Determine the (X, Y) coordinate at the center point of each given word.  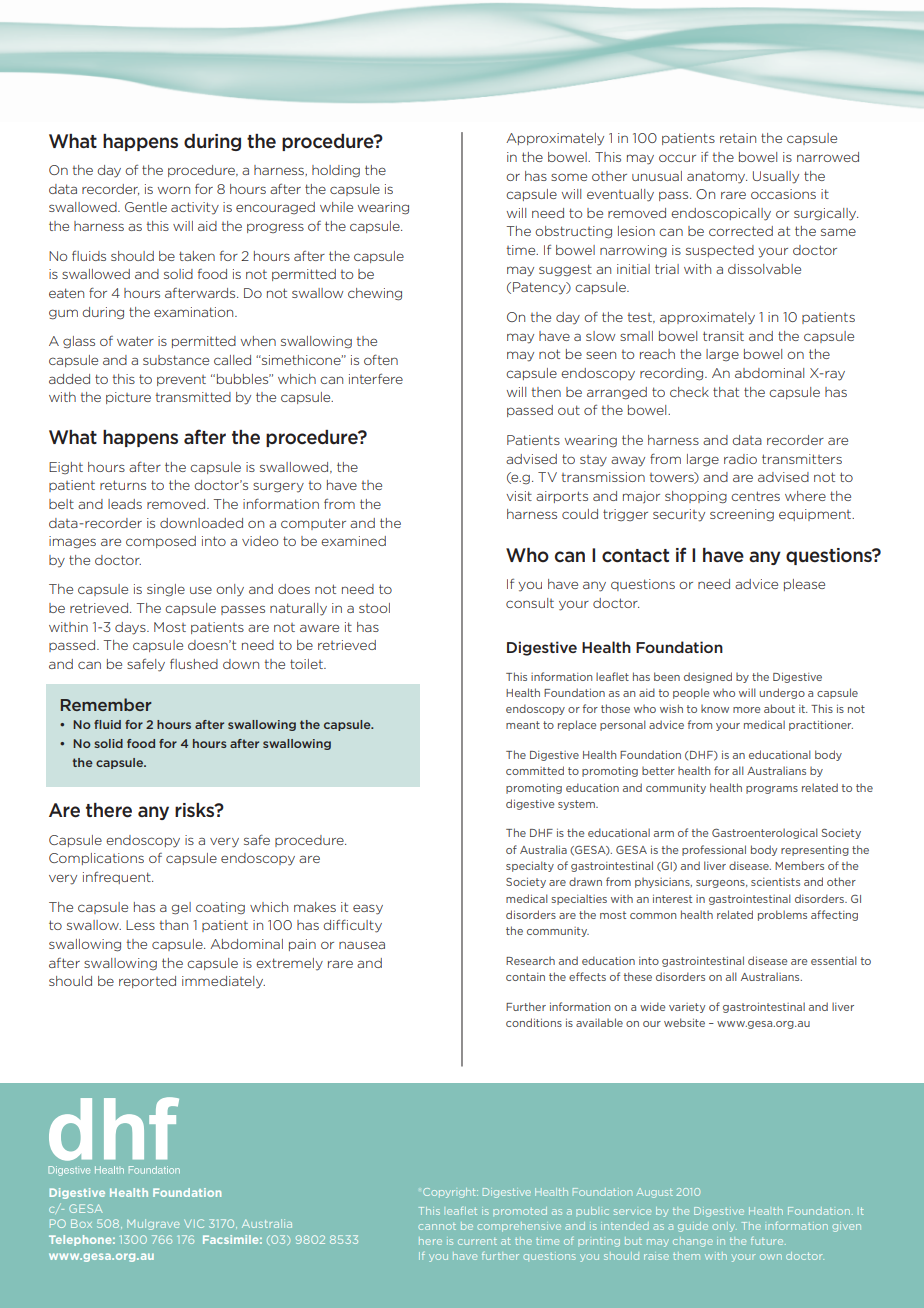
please (804, 585)
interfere (376, 378)
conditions (534, 1022)
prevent (181, 380)
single (166, 590)
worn (174, 190)
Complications (96, 859)
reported (147, 982)
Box (81, 1223)
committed (535, 770)
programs (772, 790)
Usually (776, 177)
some (569, 177)
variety (687, 1008)
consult (530, 603)
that (726, 392)
